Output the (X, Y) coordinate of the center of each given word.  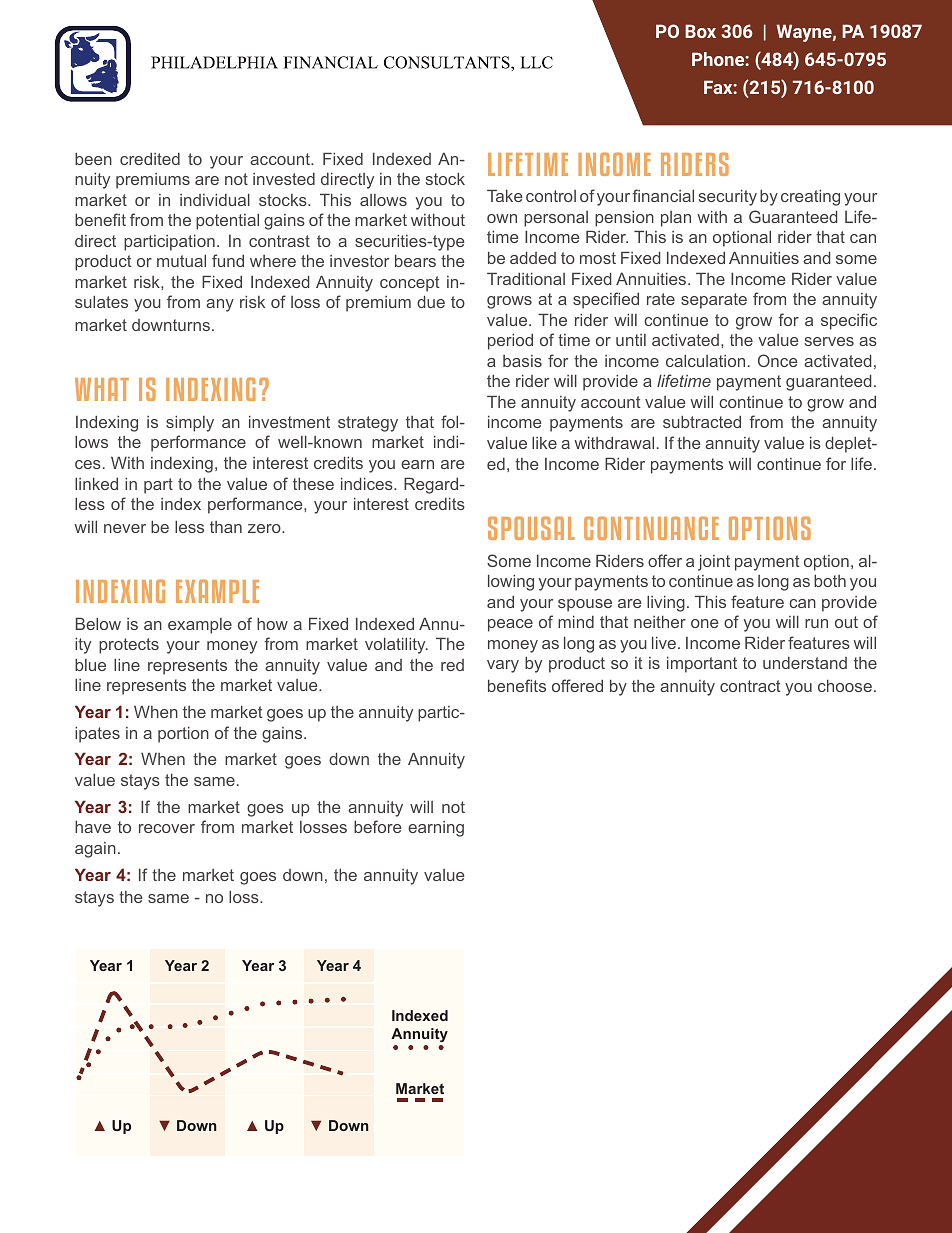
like (544, 443)
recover (167, 828)
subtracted (702, 422)
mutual (181, 261)
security (728, 198)
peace (510, 625)
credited (150, 159)
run (816, 623)
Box (700, 31)
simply (190, 424)
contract (750, 686)
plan (676, 219)
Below (98, 624)
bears (415, 261)
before (378, 826)
